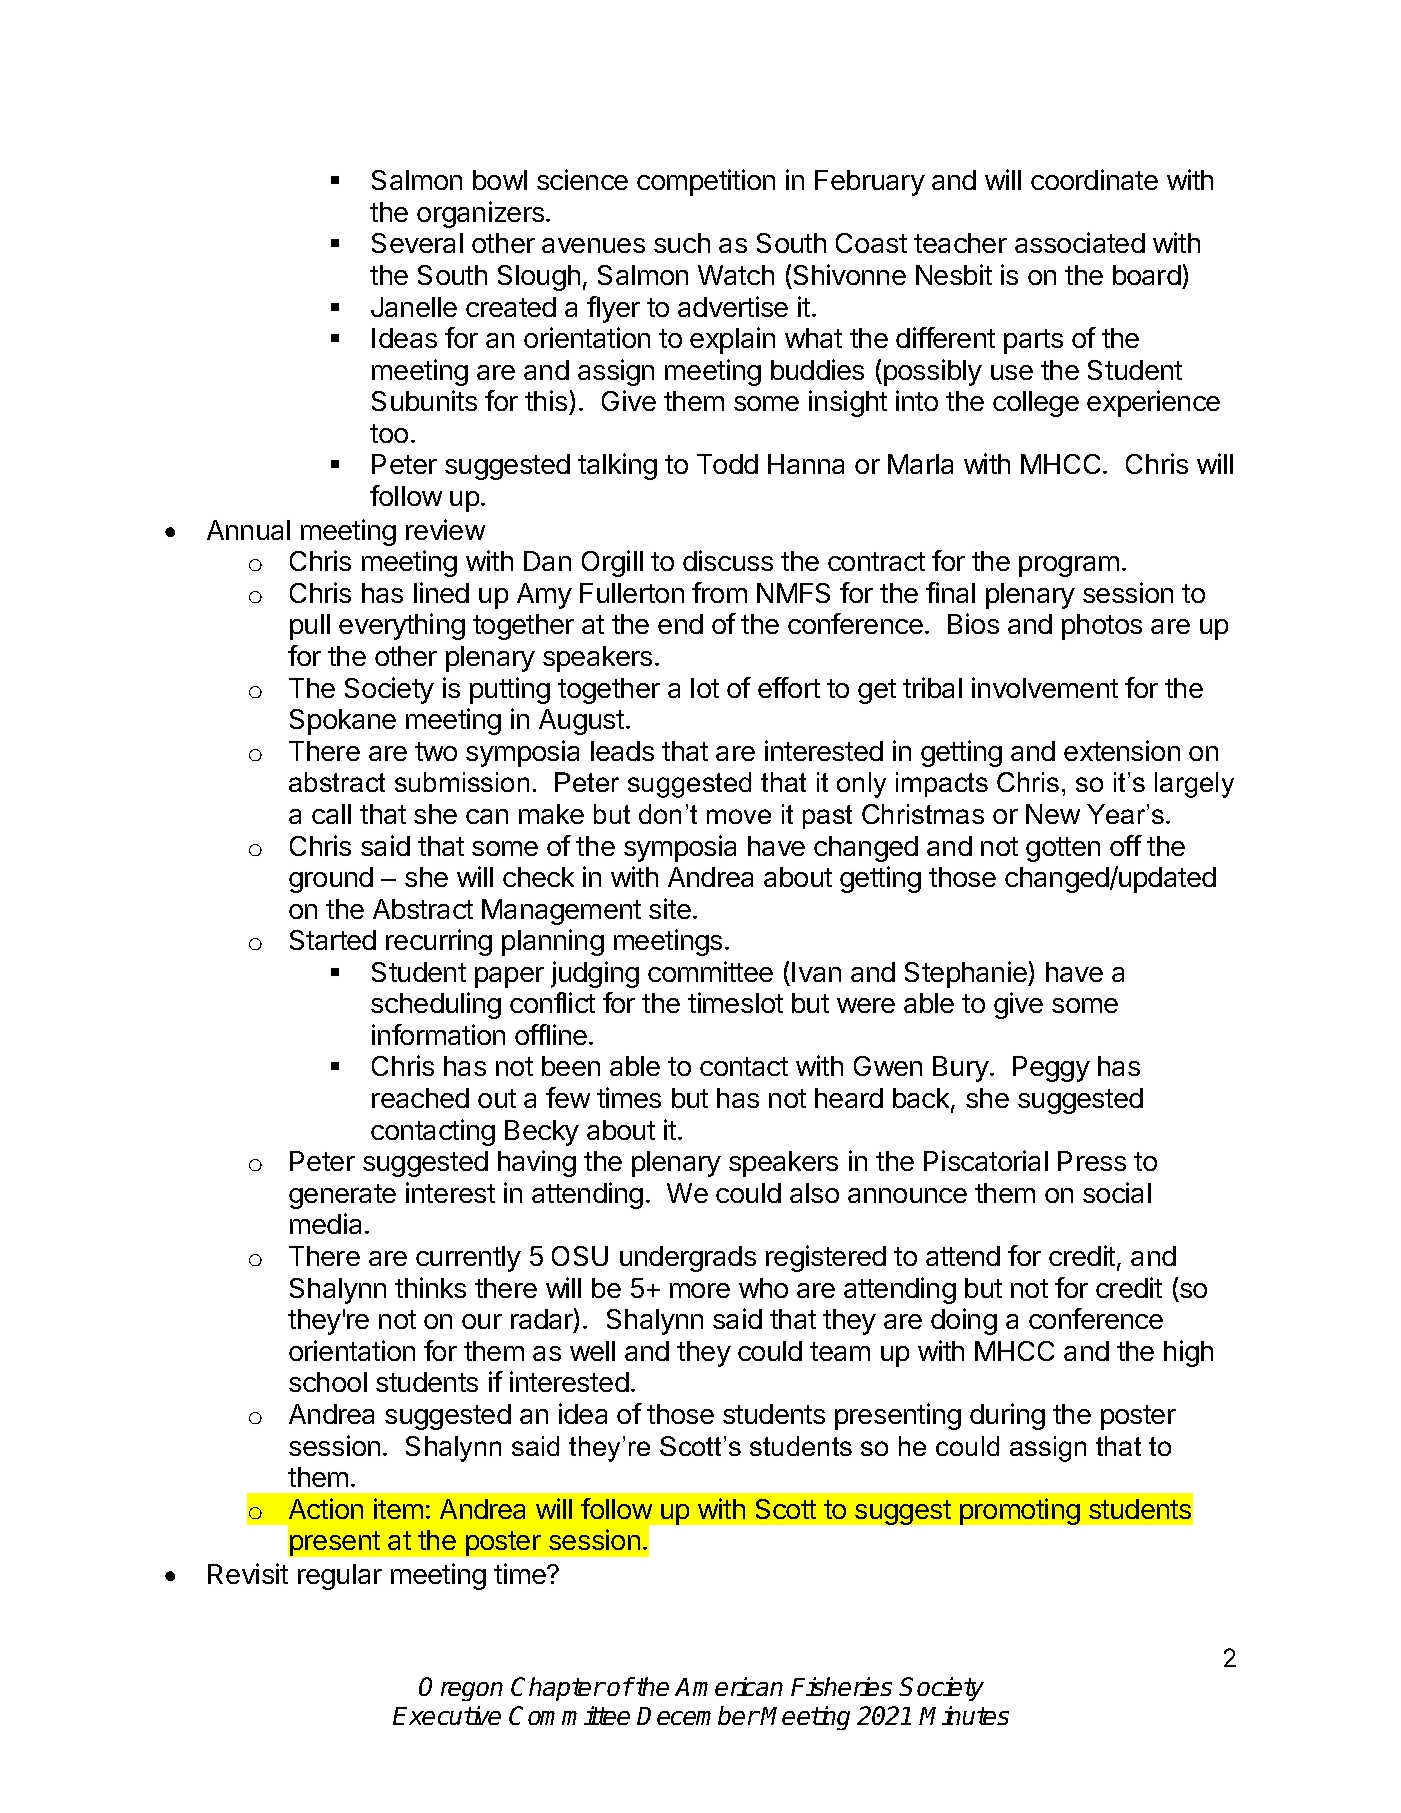 The image size is (1401, 1813). Describe the element at coordinates (682, 243) in the page. I see `such` at that location.
